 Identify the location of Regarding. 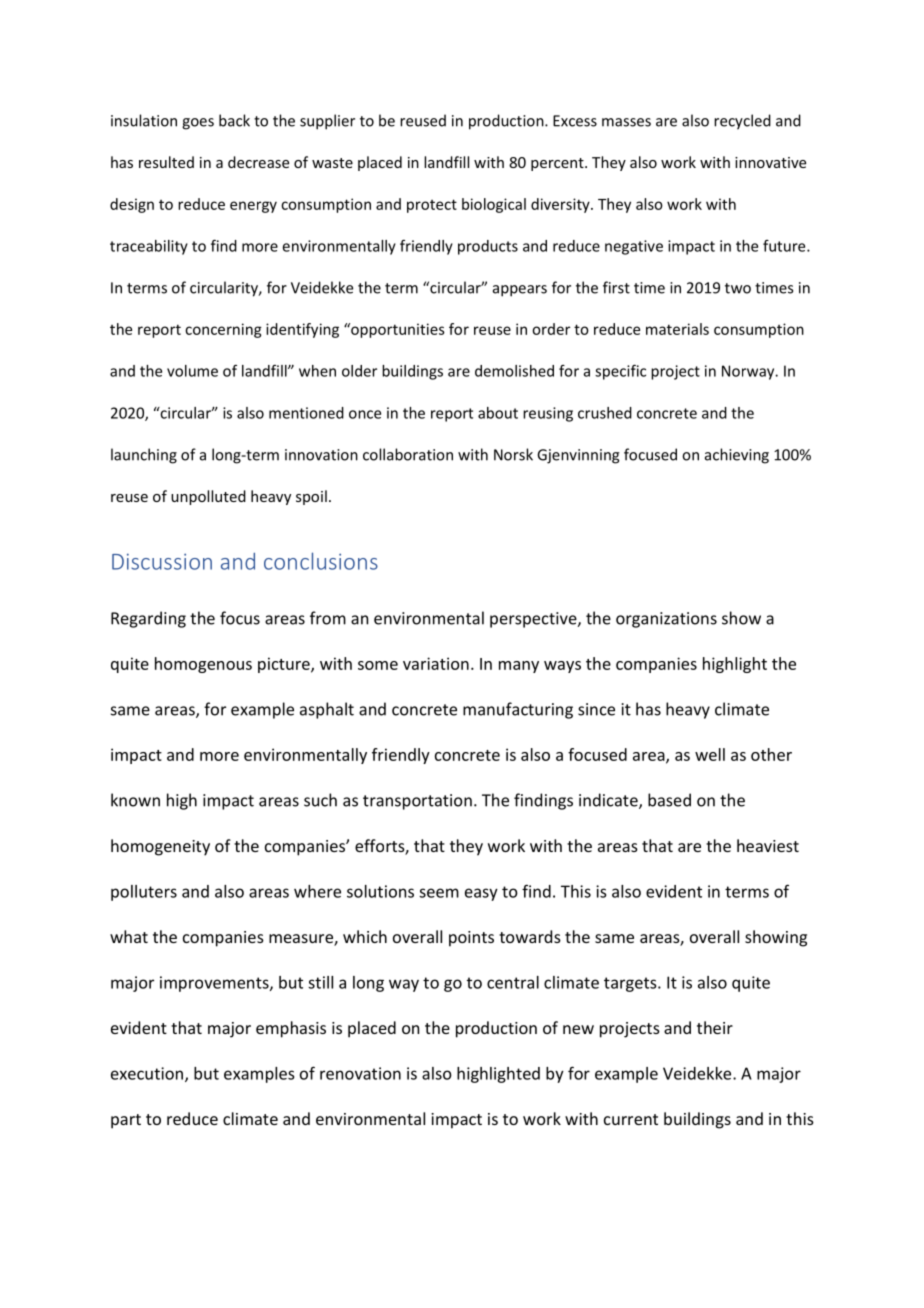
(148, 619).
